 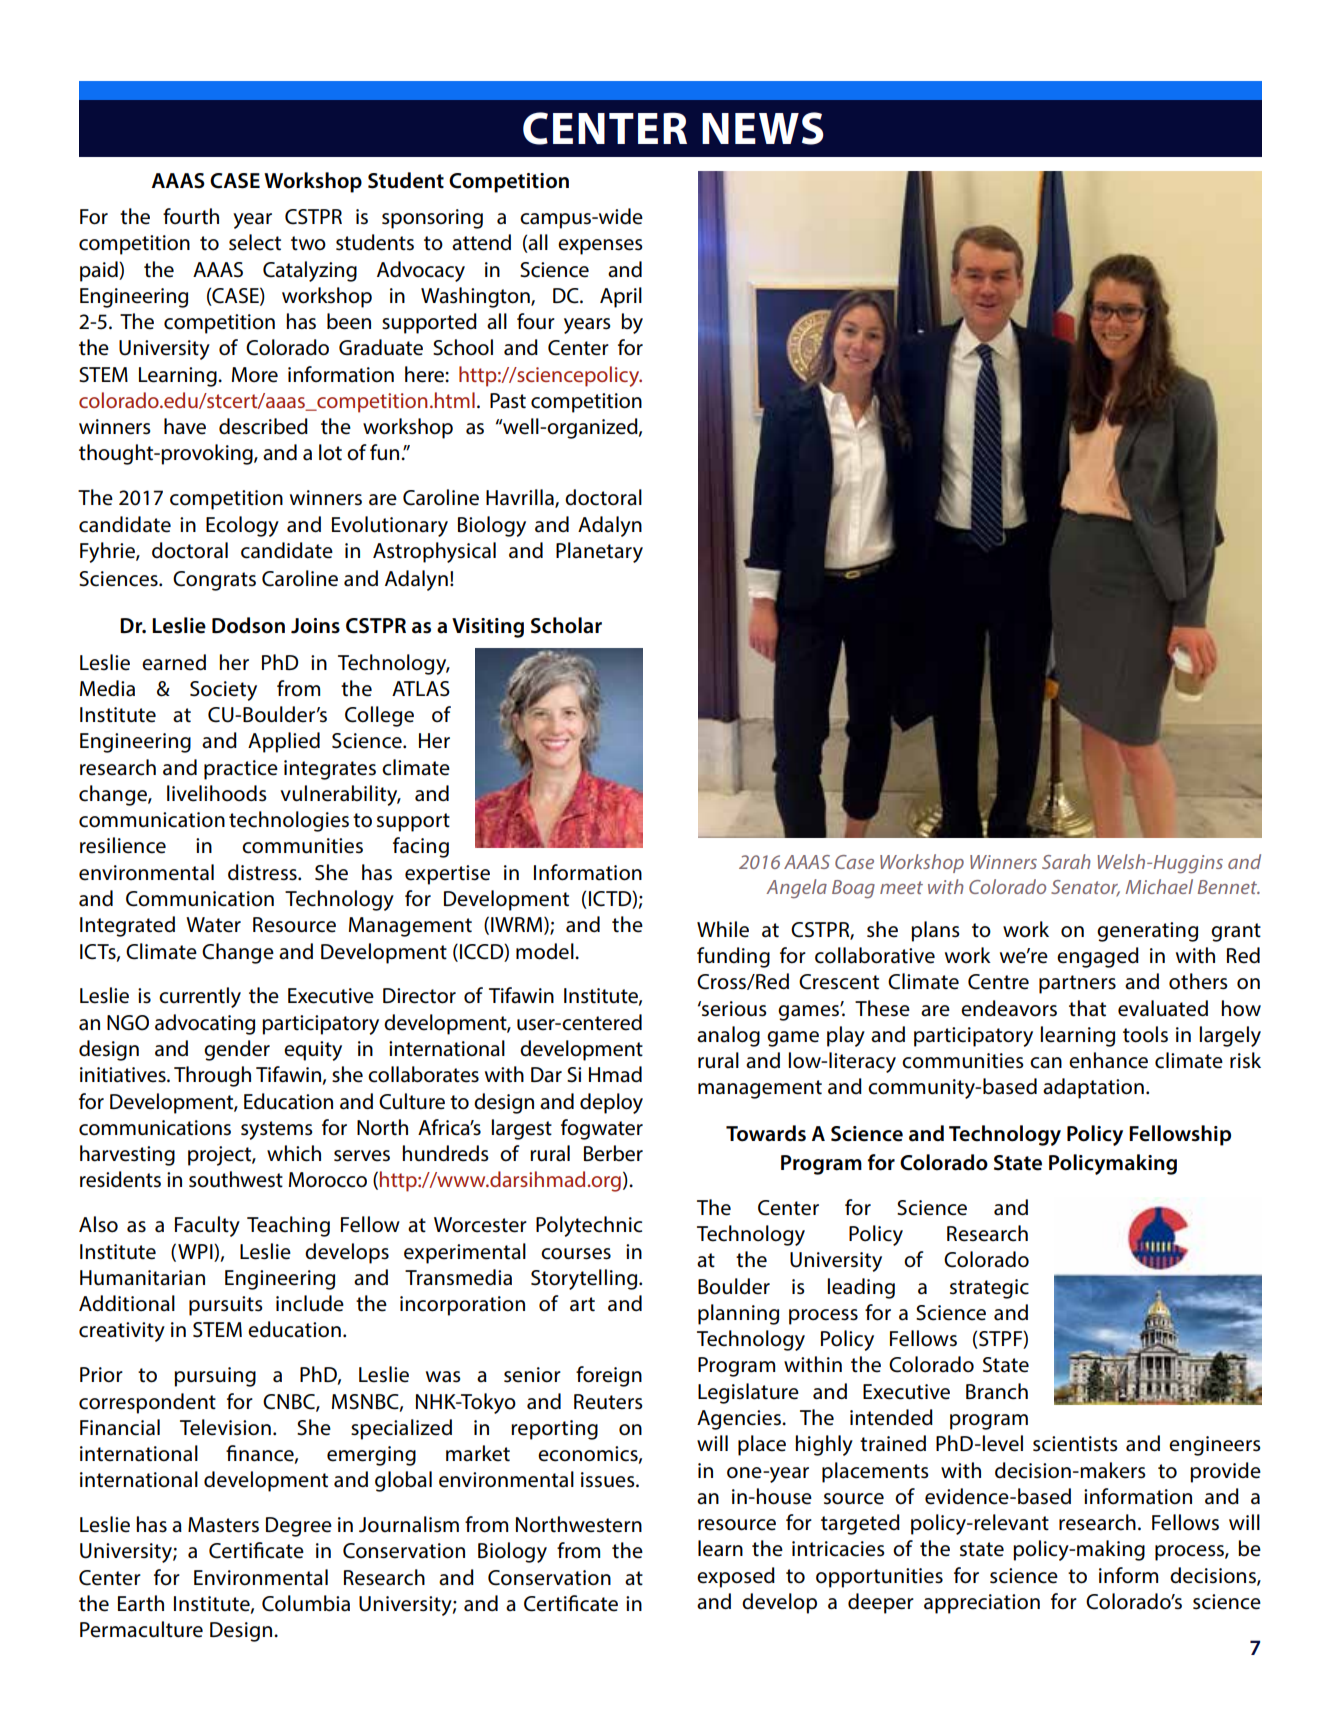 I want to click on select, so click(x=255, y=242).
